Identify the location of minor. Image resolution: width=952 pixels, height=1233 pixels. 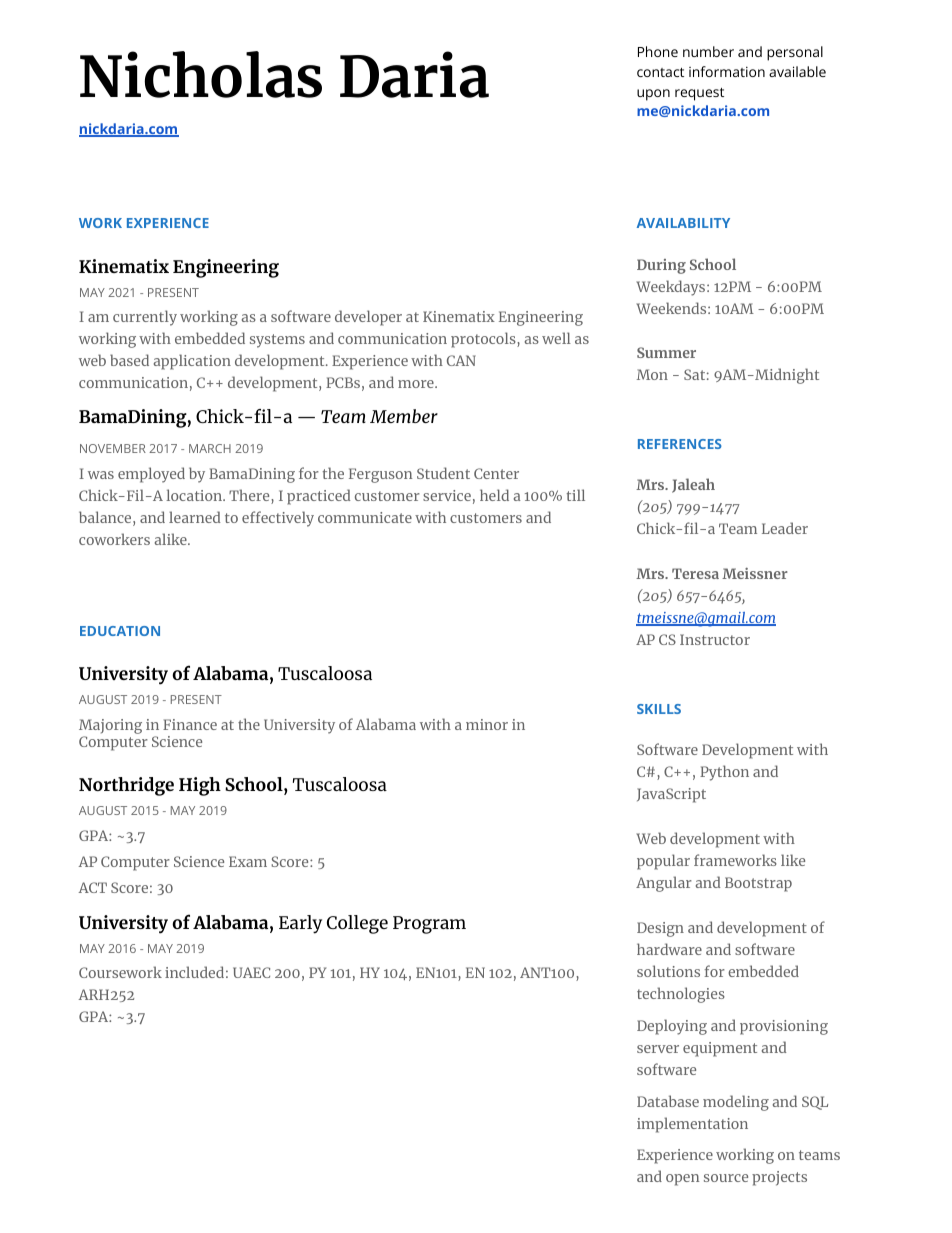
(487, 724).
